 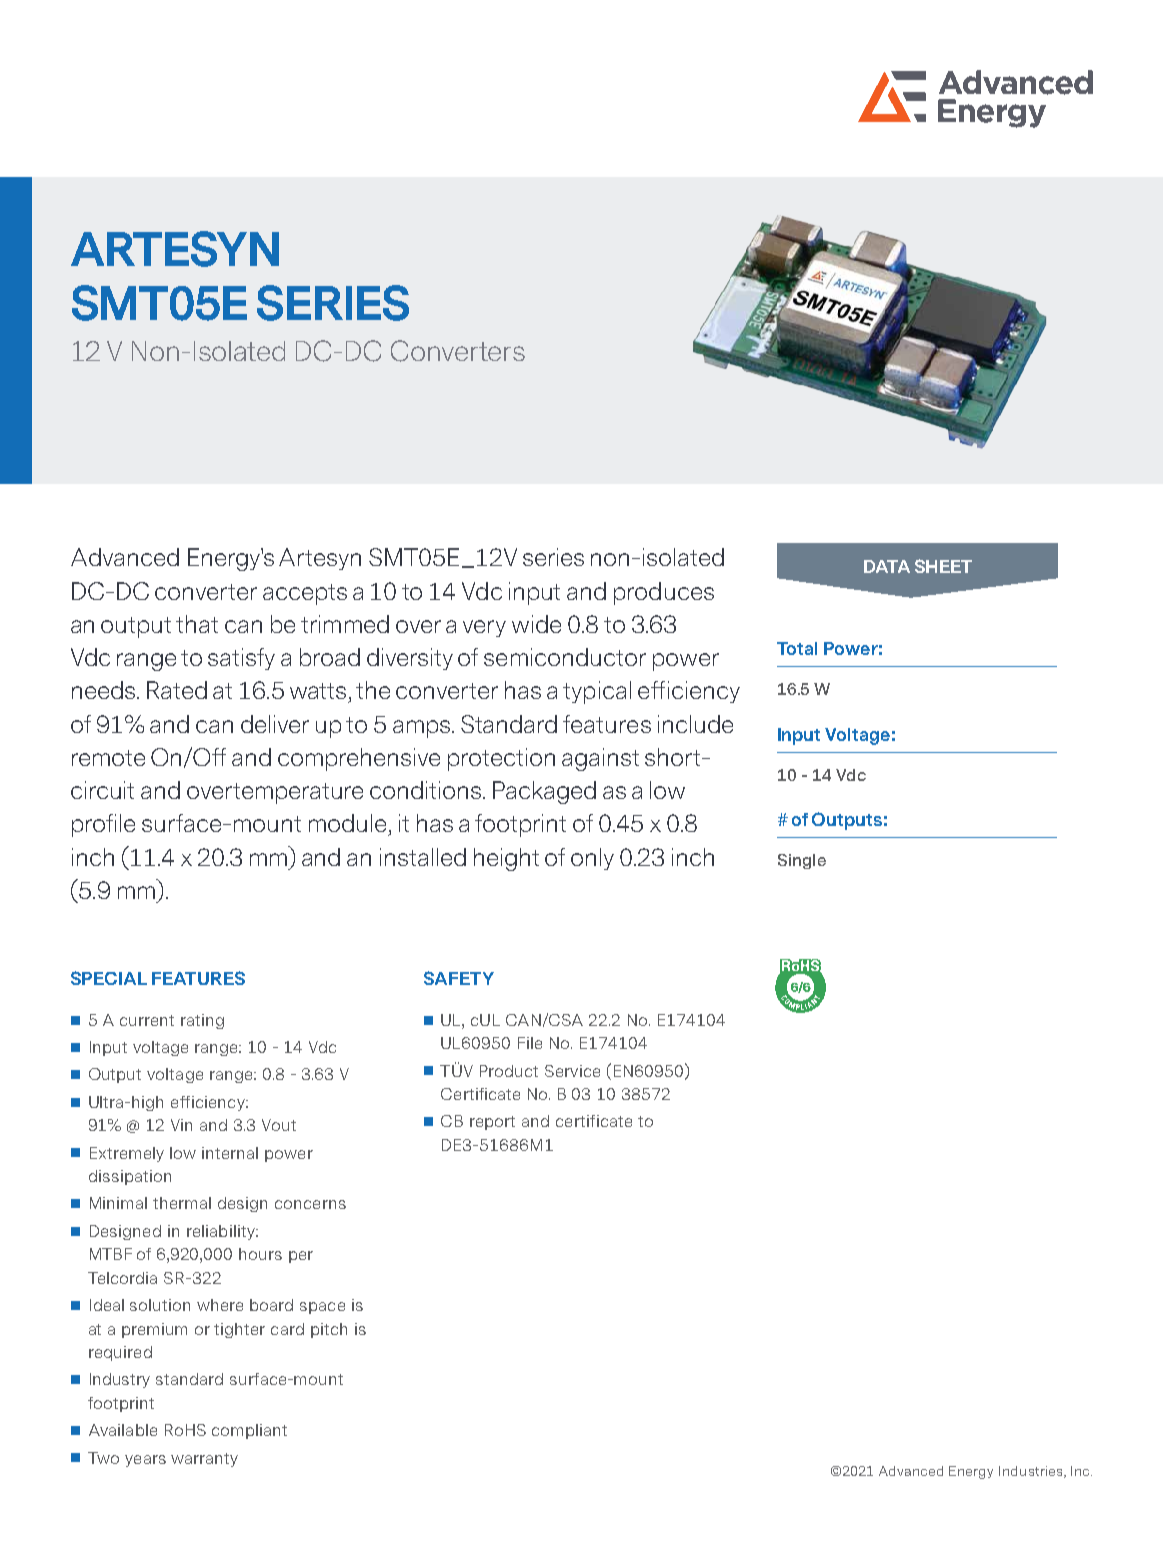 I want to click on that, so click(x=197, y=624).
